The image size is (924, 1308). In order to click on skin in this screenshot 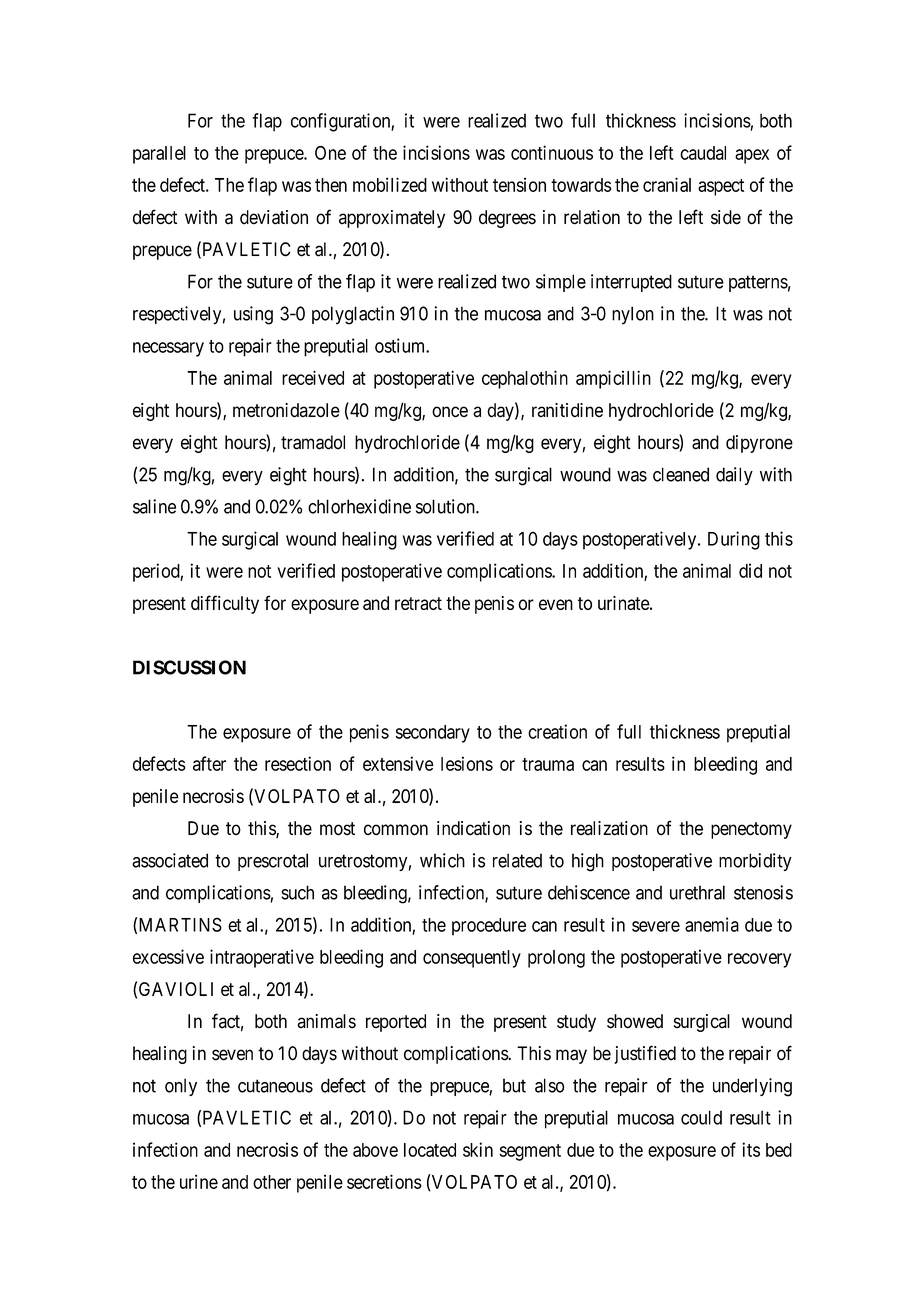, I will do `click(478, 1149)`.
